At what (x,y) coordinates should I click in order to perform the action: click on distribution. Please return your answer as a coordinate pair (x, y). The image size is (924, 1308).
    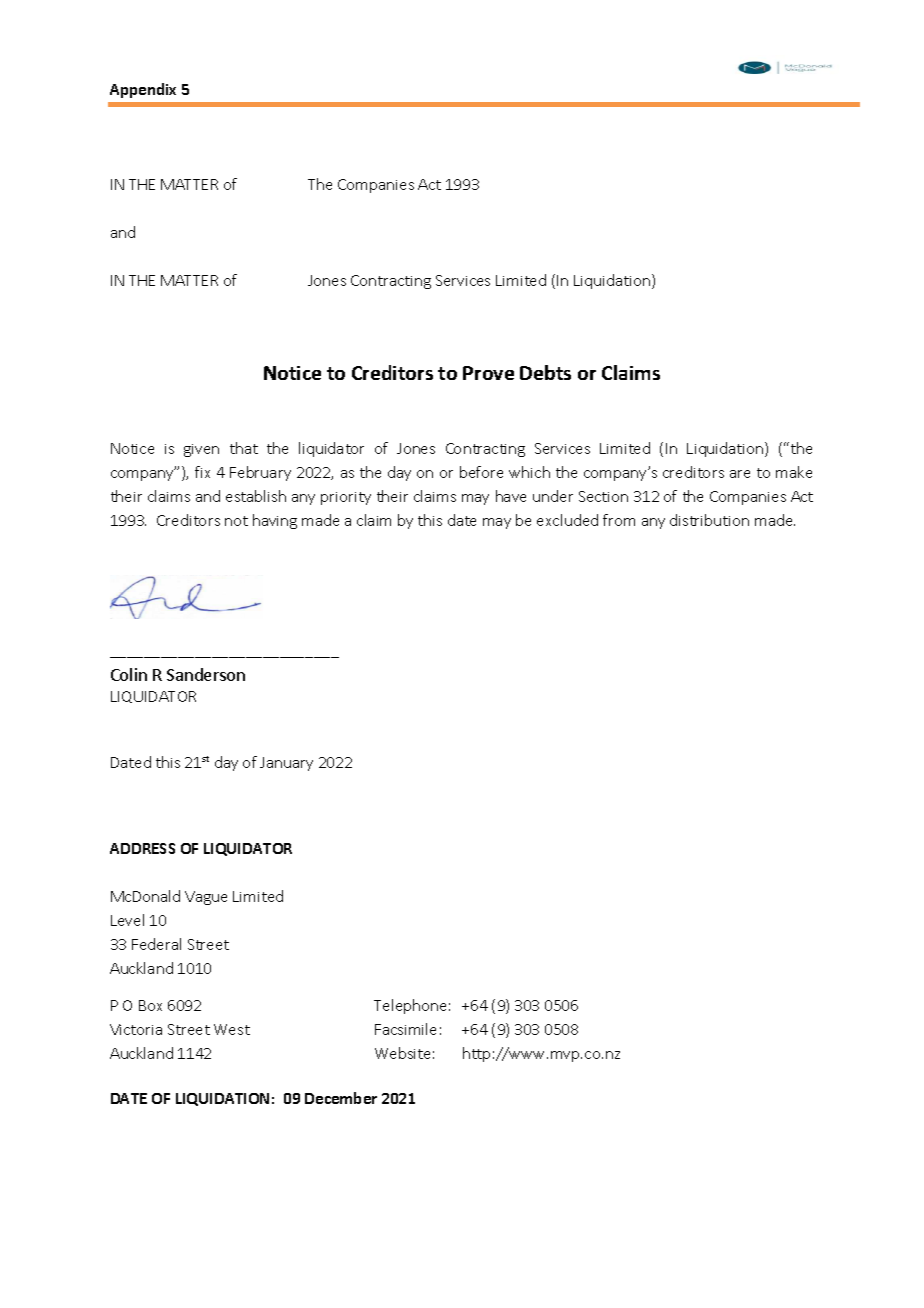
    Looking at the image, I should click on (709, 520).
